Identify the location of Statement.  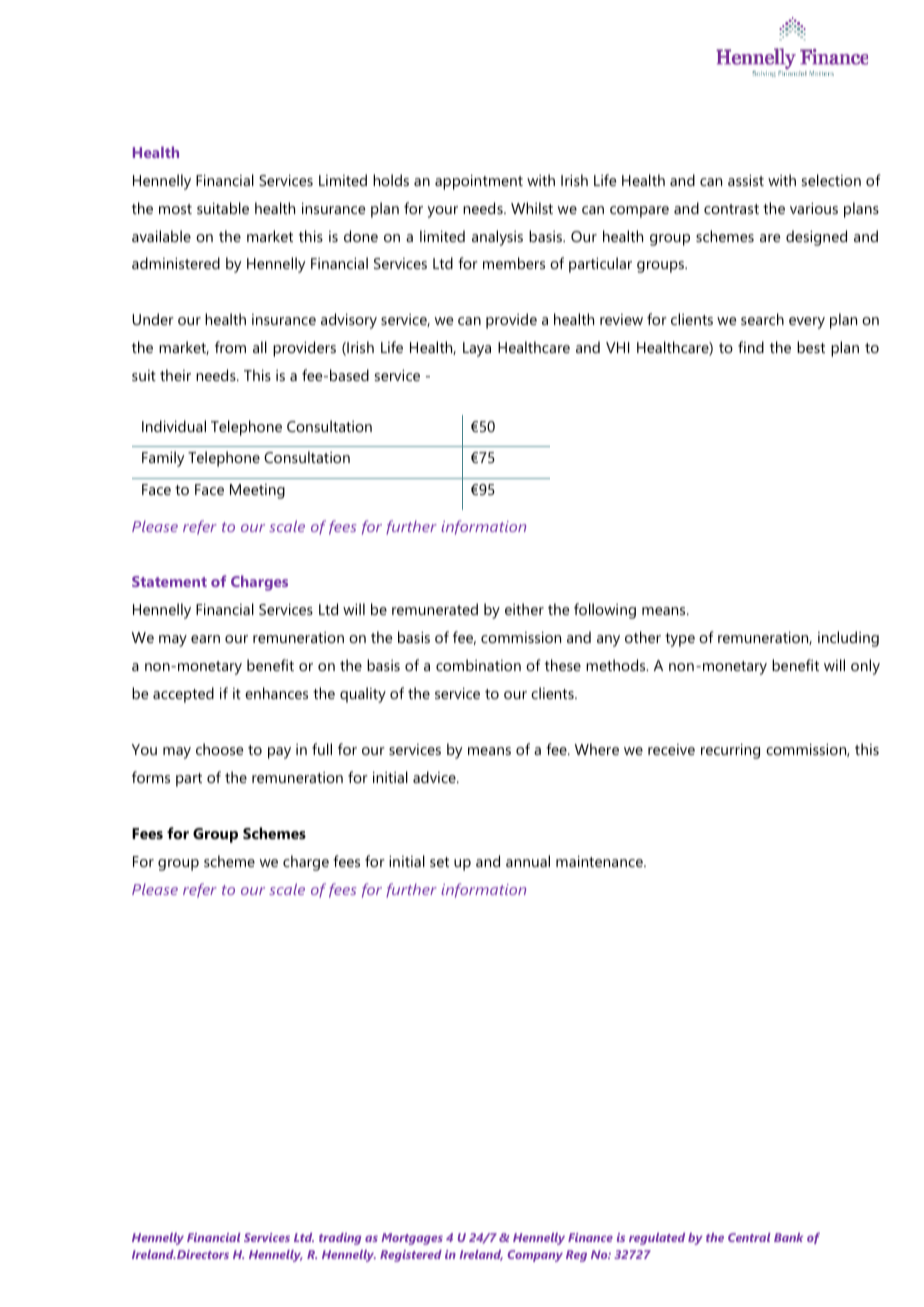
(169, 581).
